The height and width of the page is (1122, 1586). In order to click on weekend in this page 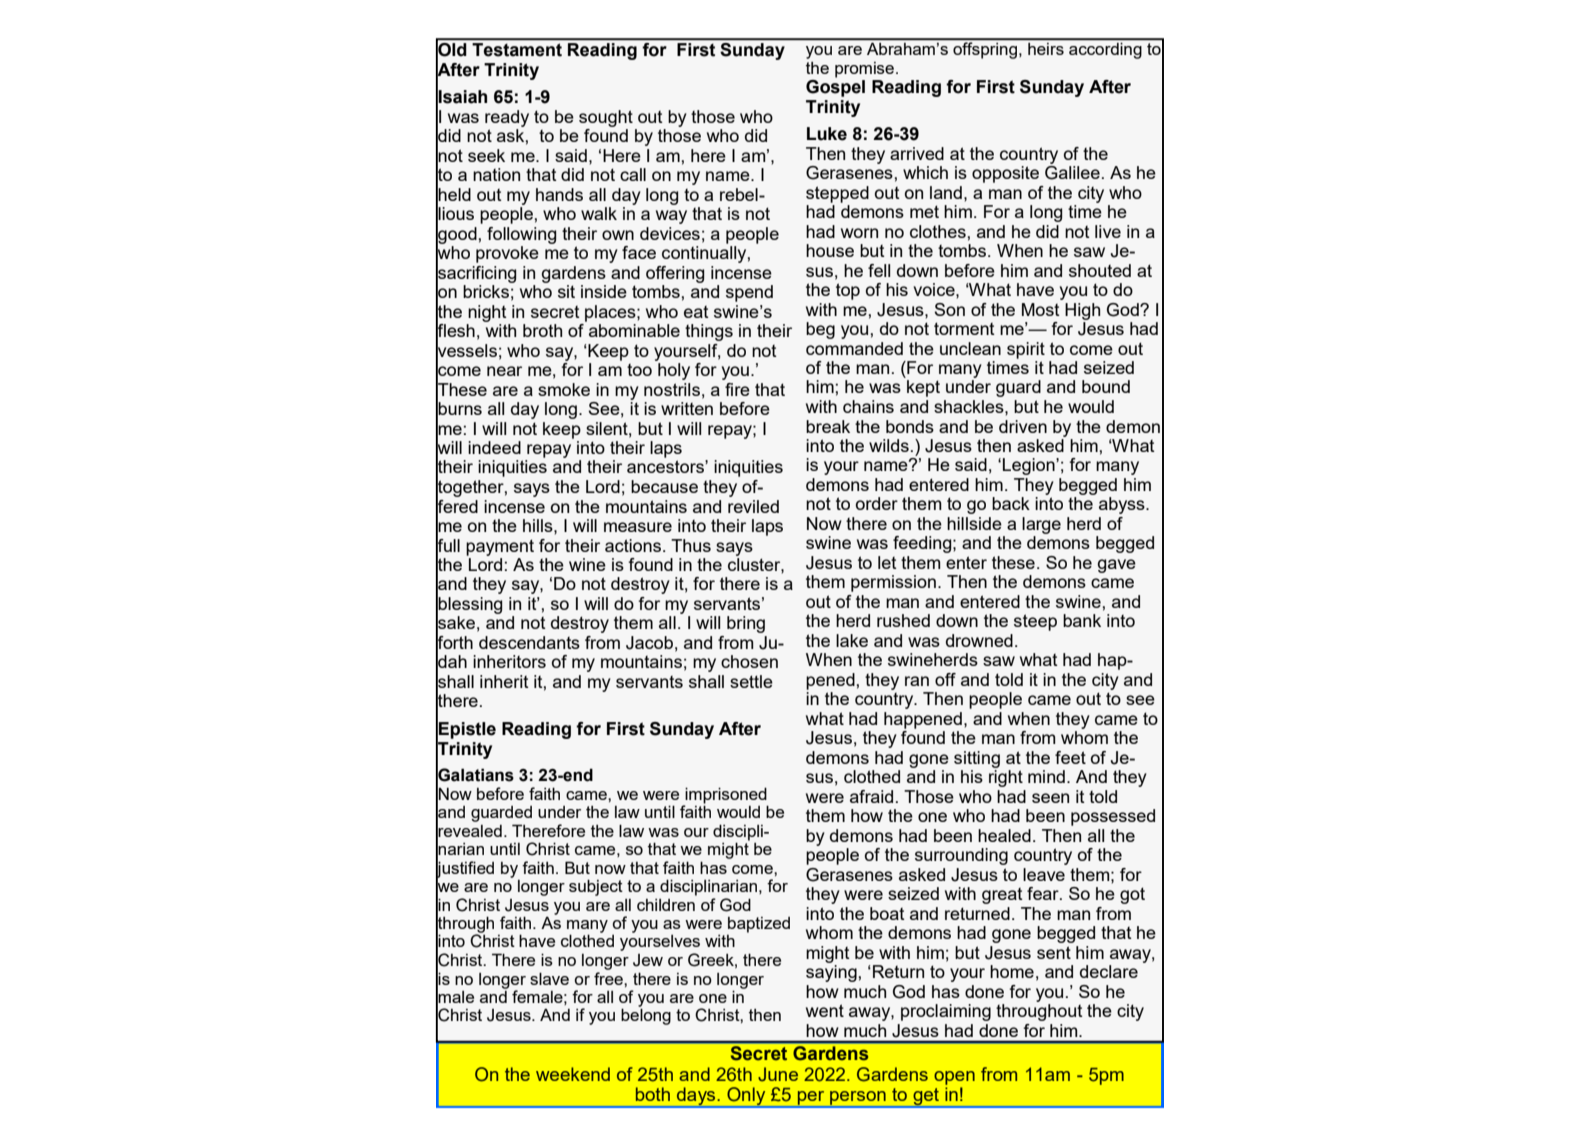, I will do `click(573, 1074)`.
